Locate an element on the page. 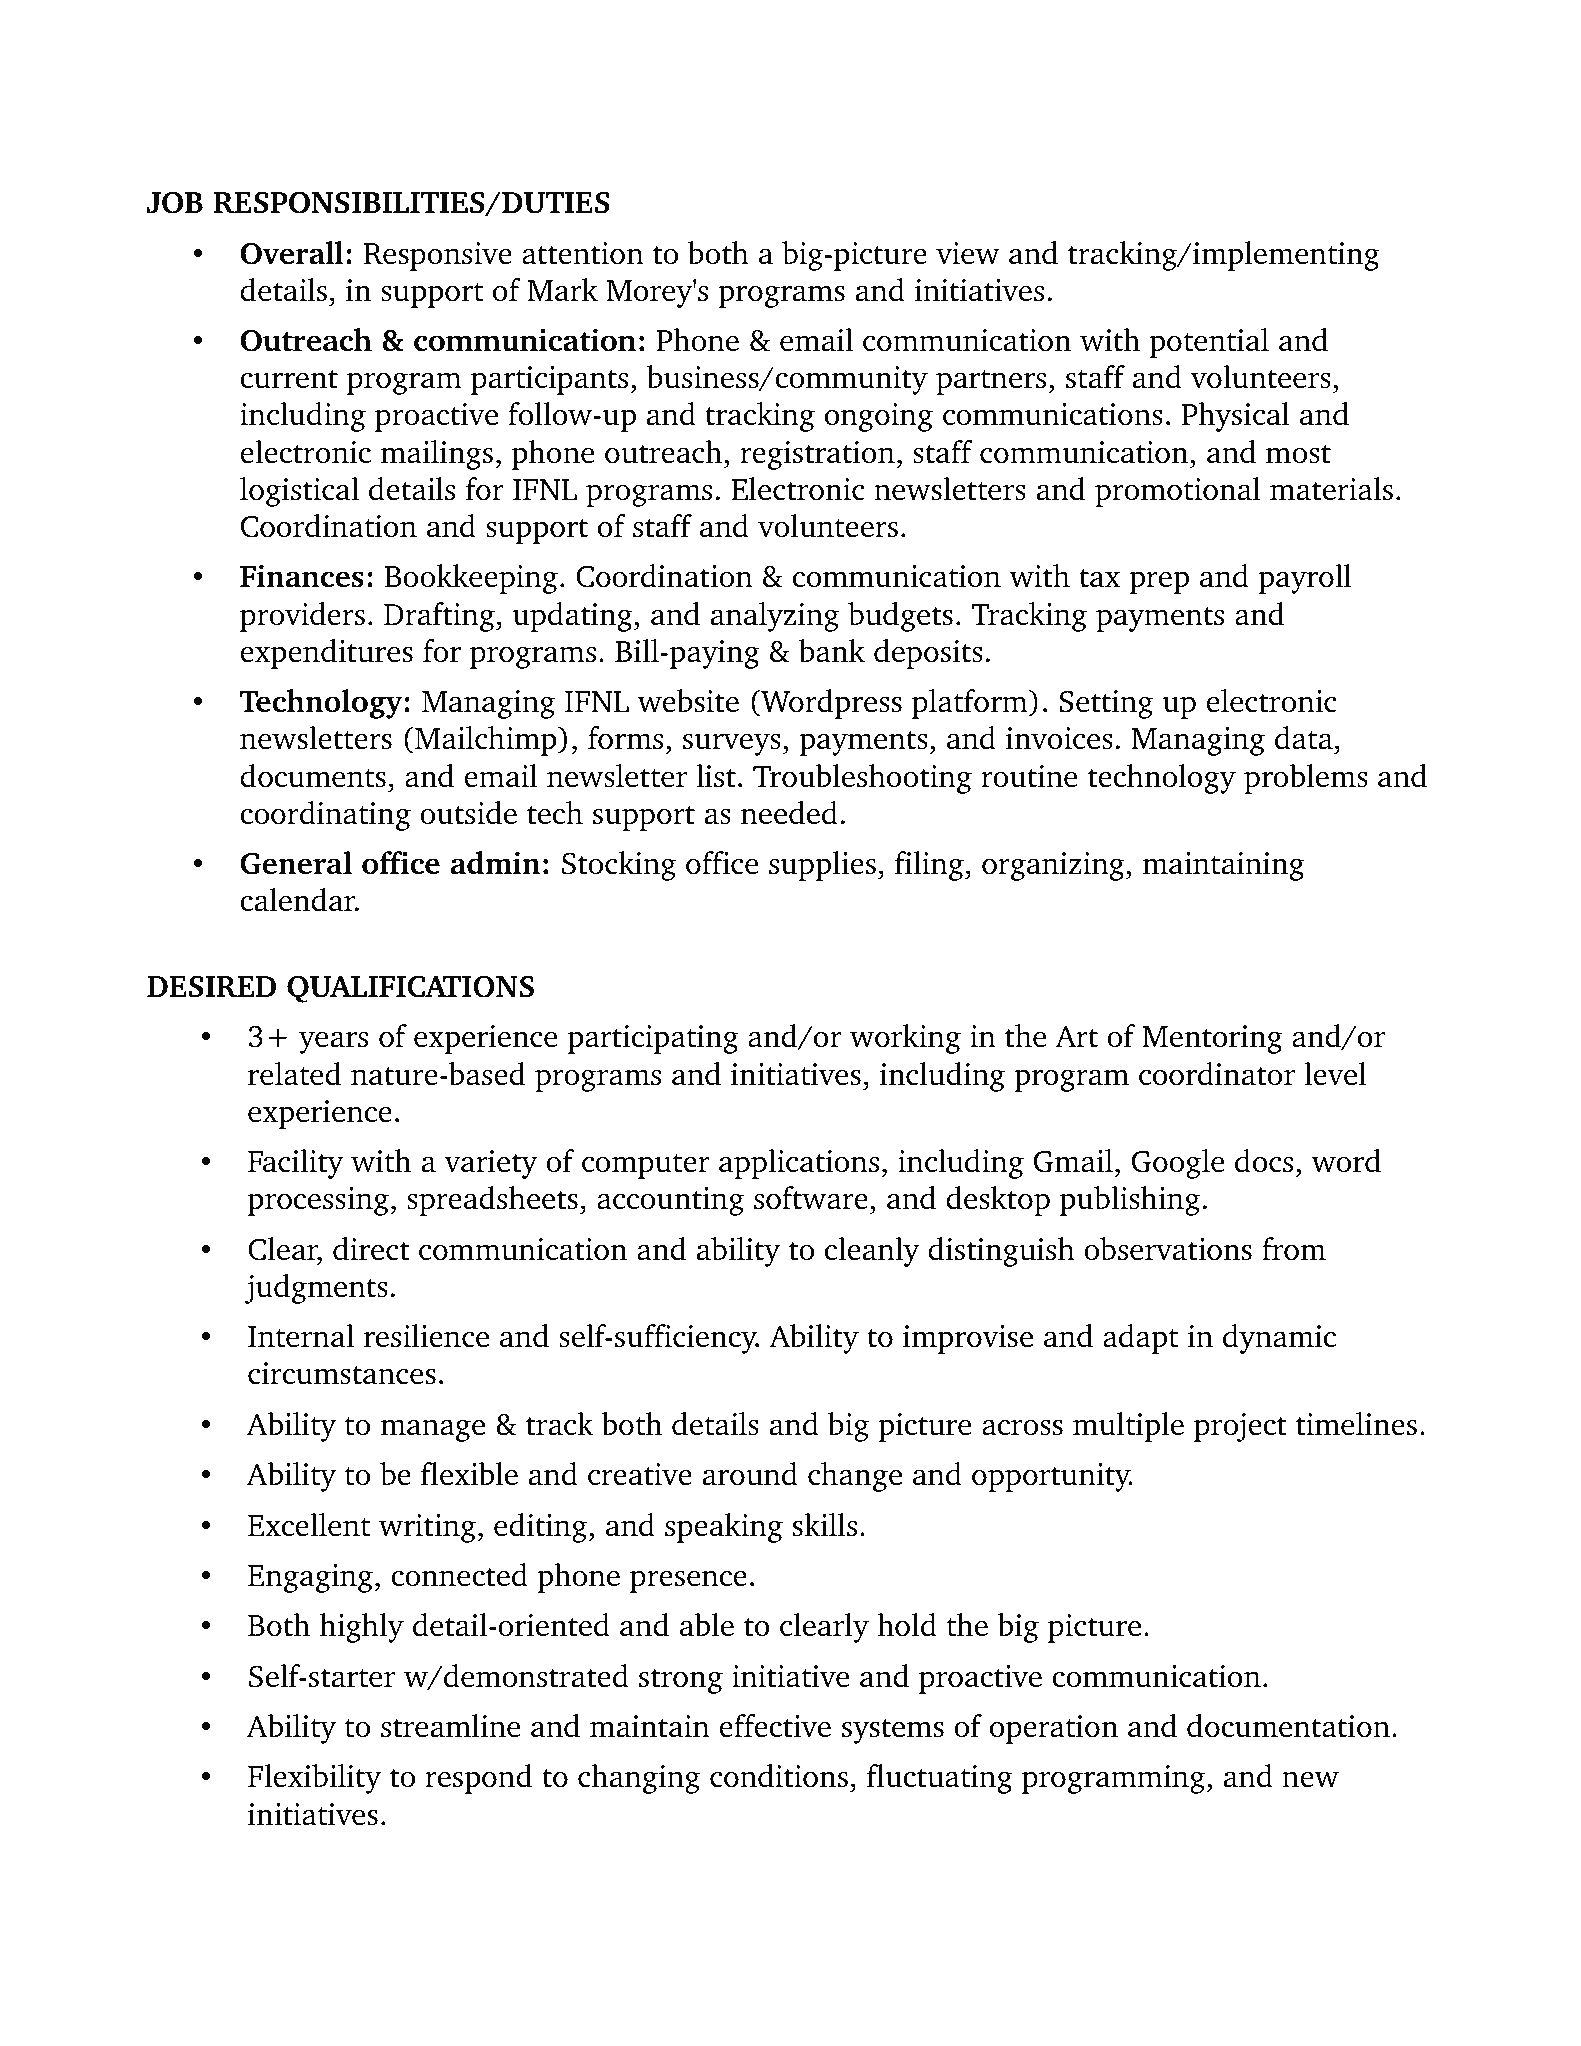 The width and height of the document is (1581, 2046). observations is located at coordinates (1168, 1249).
